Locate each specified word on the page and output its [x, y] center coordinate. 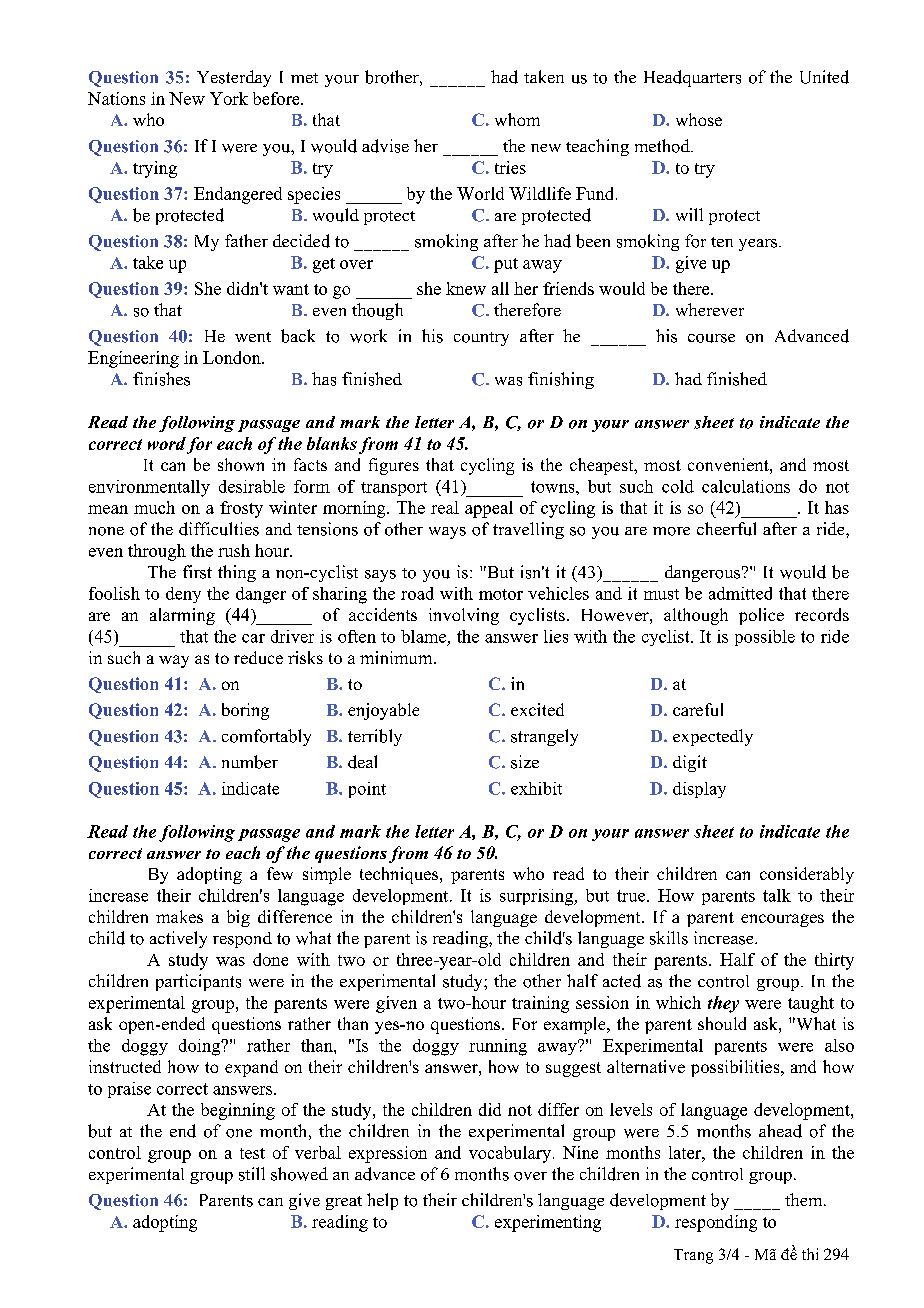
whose [699, 119]
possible [765, 638]
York [229, 98]
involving [464, 616]
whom [517, 119]
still [252, 1174]
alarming [182, 616]
